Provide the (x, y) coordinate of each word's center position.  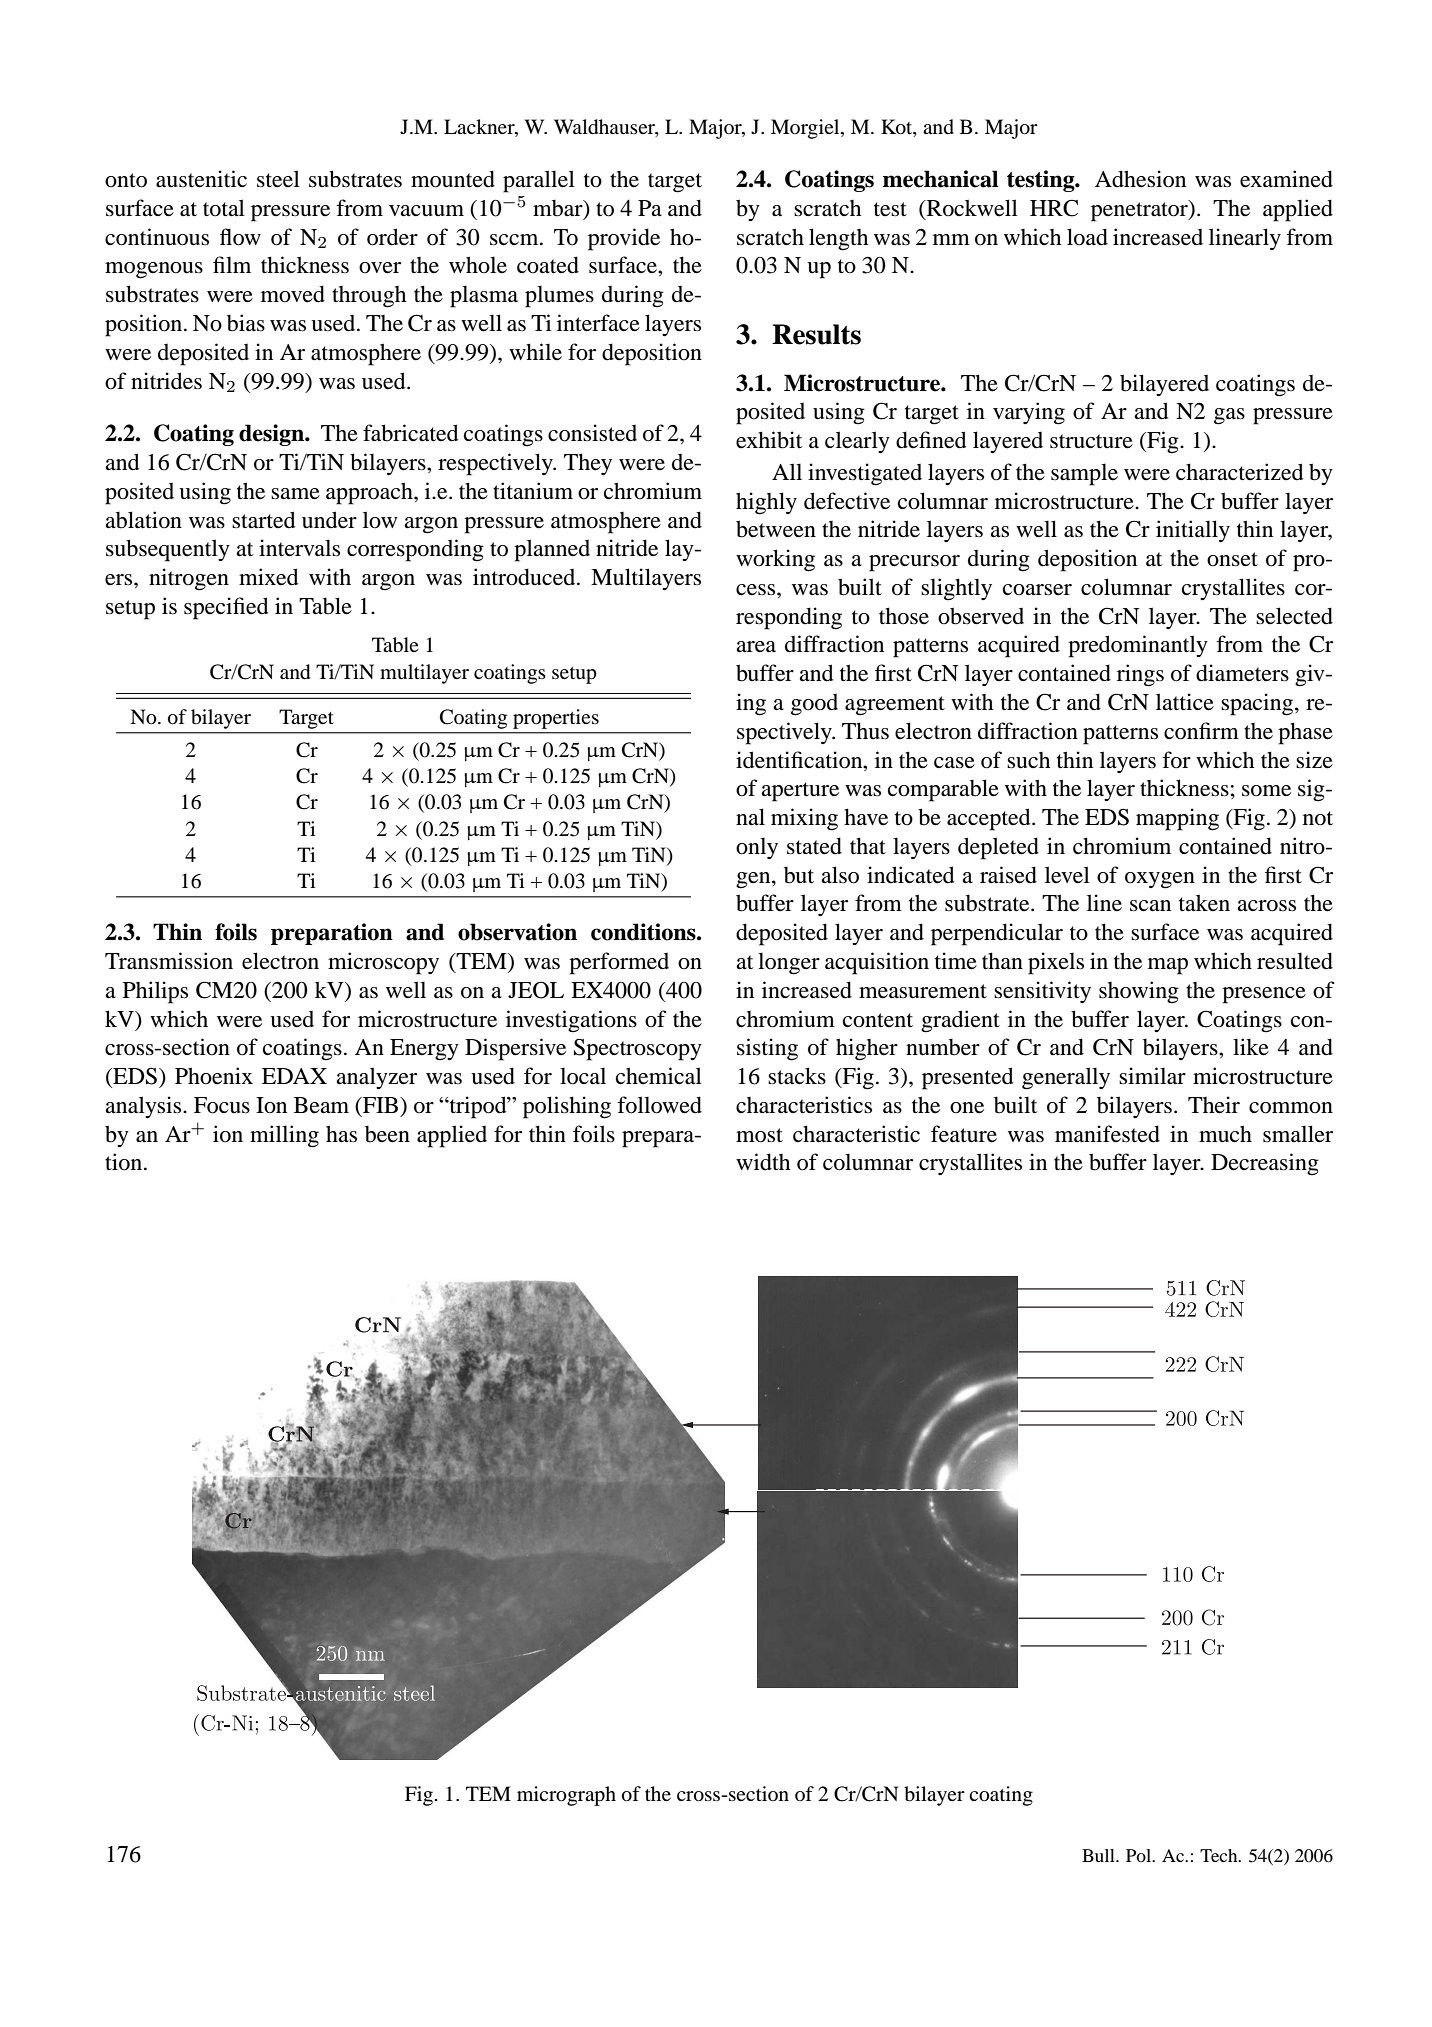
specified (226, 608)
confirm (1201, 731)
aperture (800, 792)
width (763, 1162)
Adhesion (1140, 179)
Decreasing (1265, 1164)
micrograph (566, 1796)
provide (624, 239)
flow (240, 237)
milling (284, 1136)
